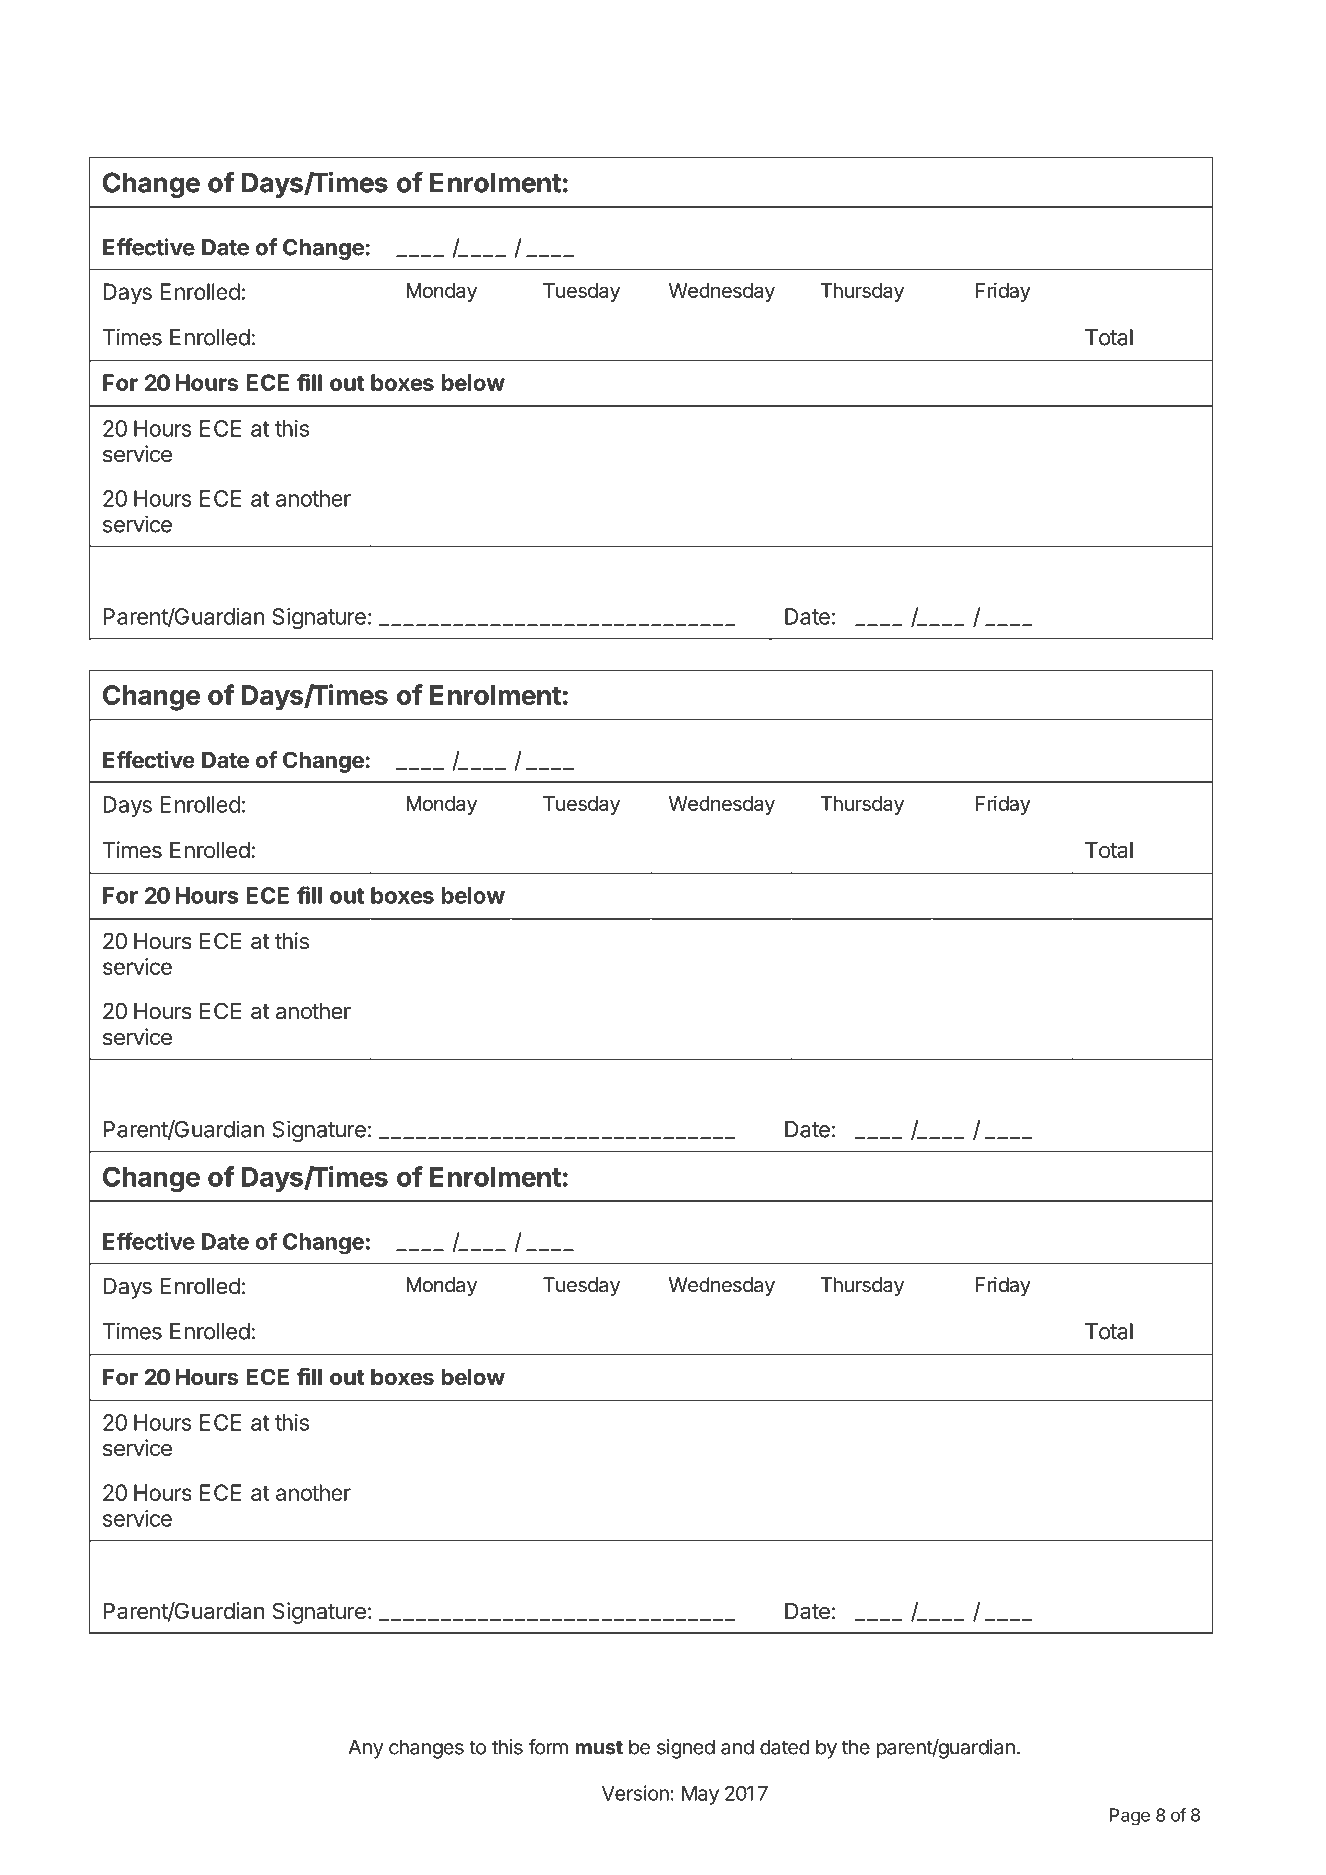  What do you see at coordinates (686, 1749) in the screenshot?
I see `signed` at bounding box center [686, 1749].
